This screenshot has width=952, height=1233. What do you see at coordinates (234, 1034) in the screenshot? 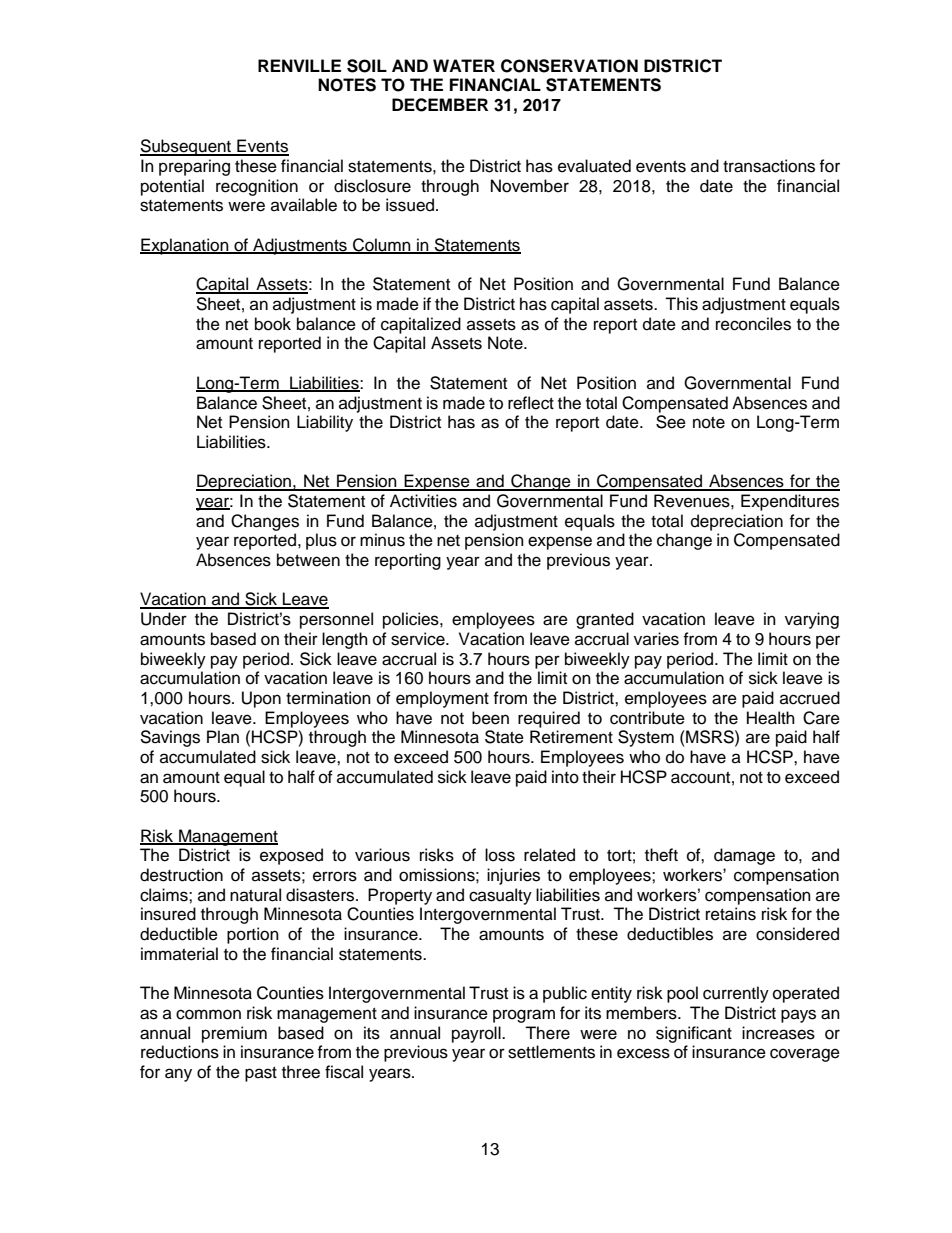
I see `premium` at bounding box center [234, 1034].
